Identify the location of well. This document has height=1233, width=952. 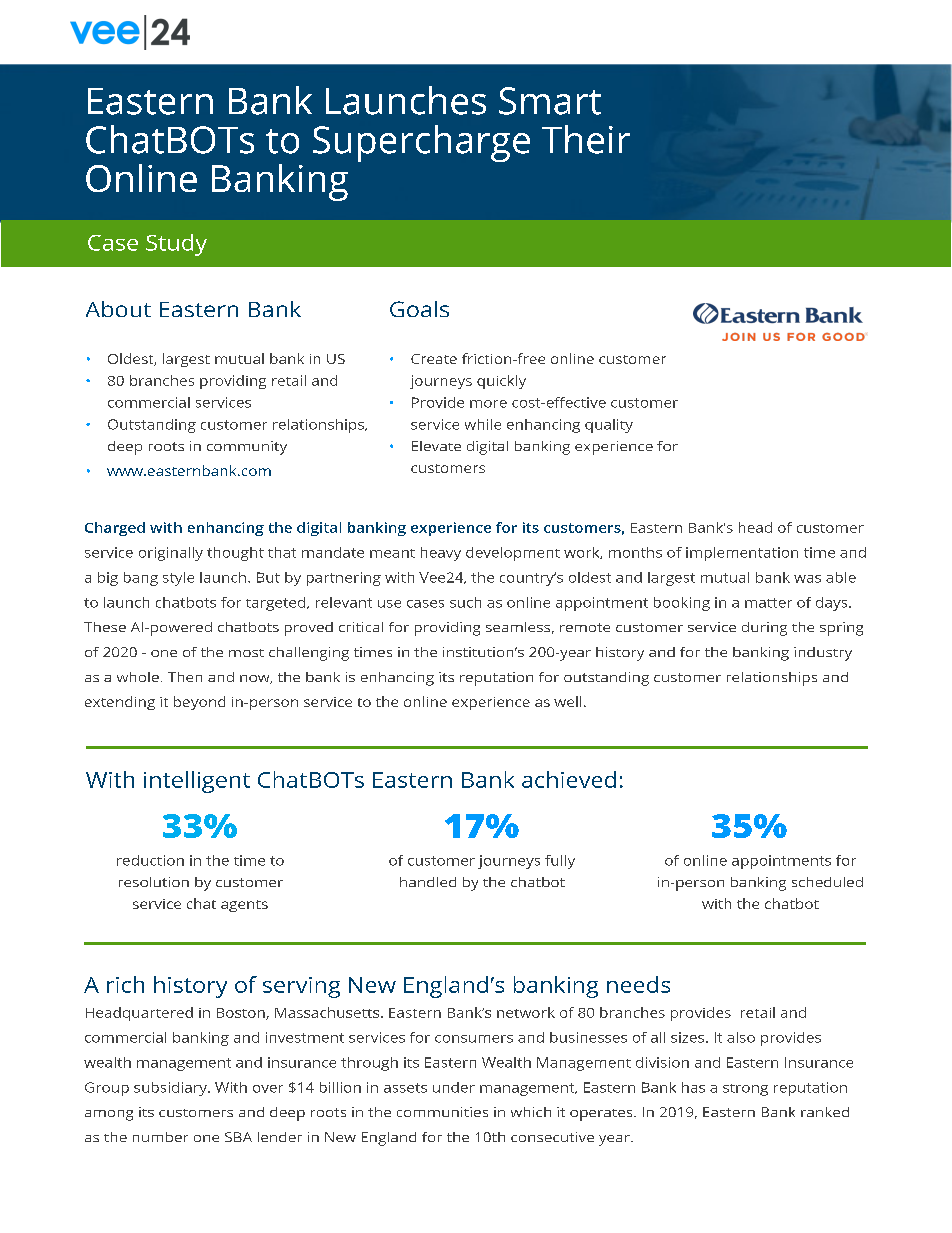
(567, 701).
